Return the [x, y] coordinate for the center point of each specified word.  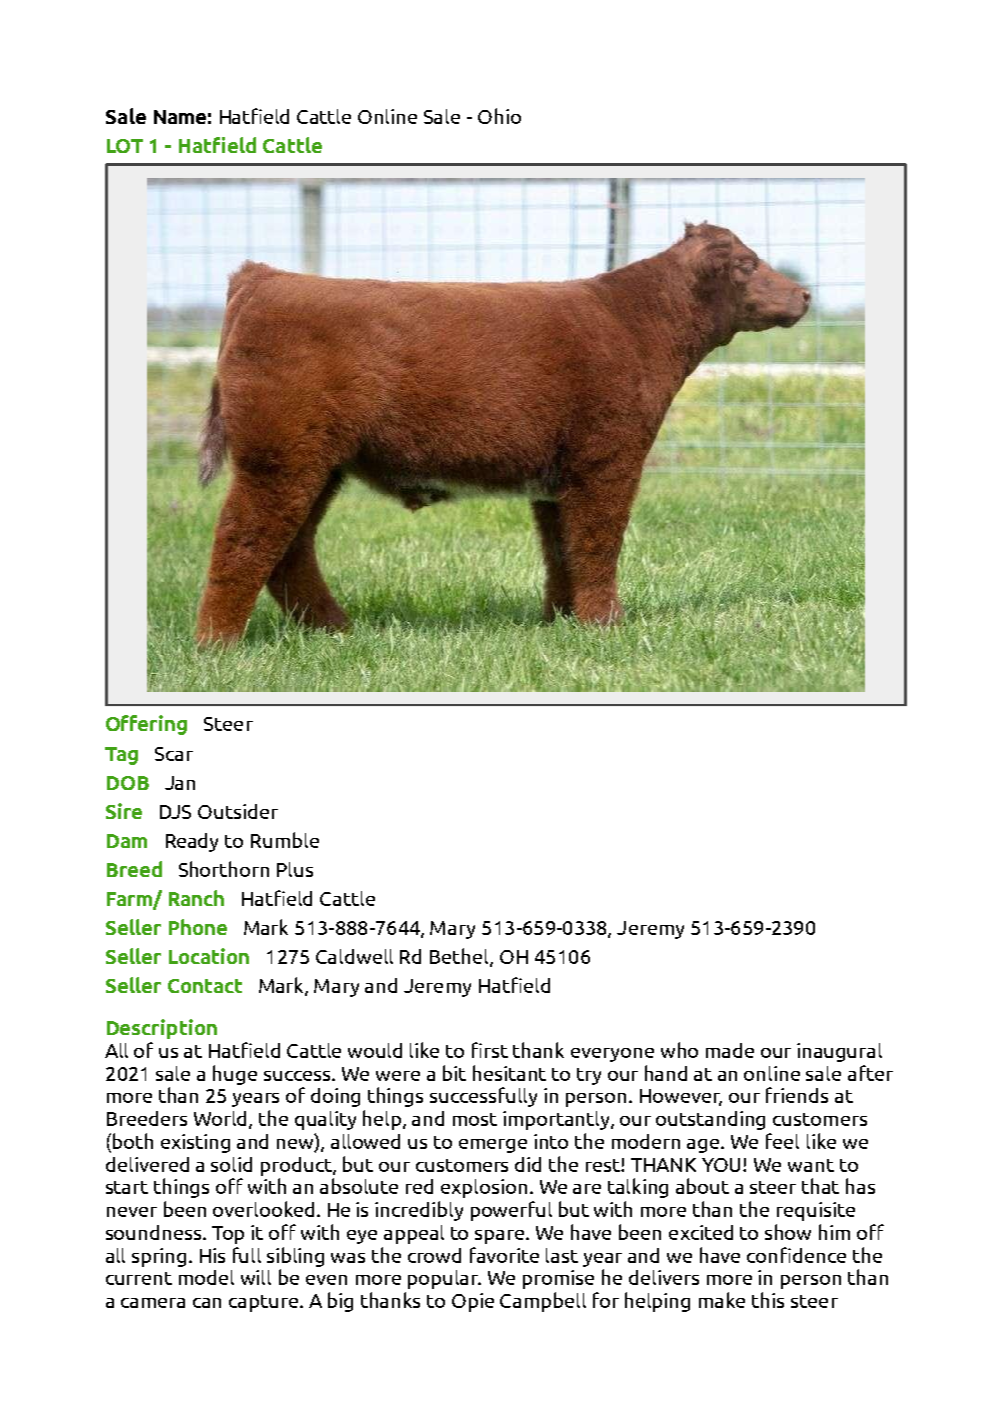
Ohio [499, 116]
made [730, 1050]
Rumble [285, 840]
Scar [174, 754]
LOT [125, 146]
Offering [146, 725]
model [206, 1277]
